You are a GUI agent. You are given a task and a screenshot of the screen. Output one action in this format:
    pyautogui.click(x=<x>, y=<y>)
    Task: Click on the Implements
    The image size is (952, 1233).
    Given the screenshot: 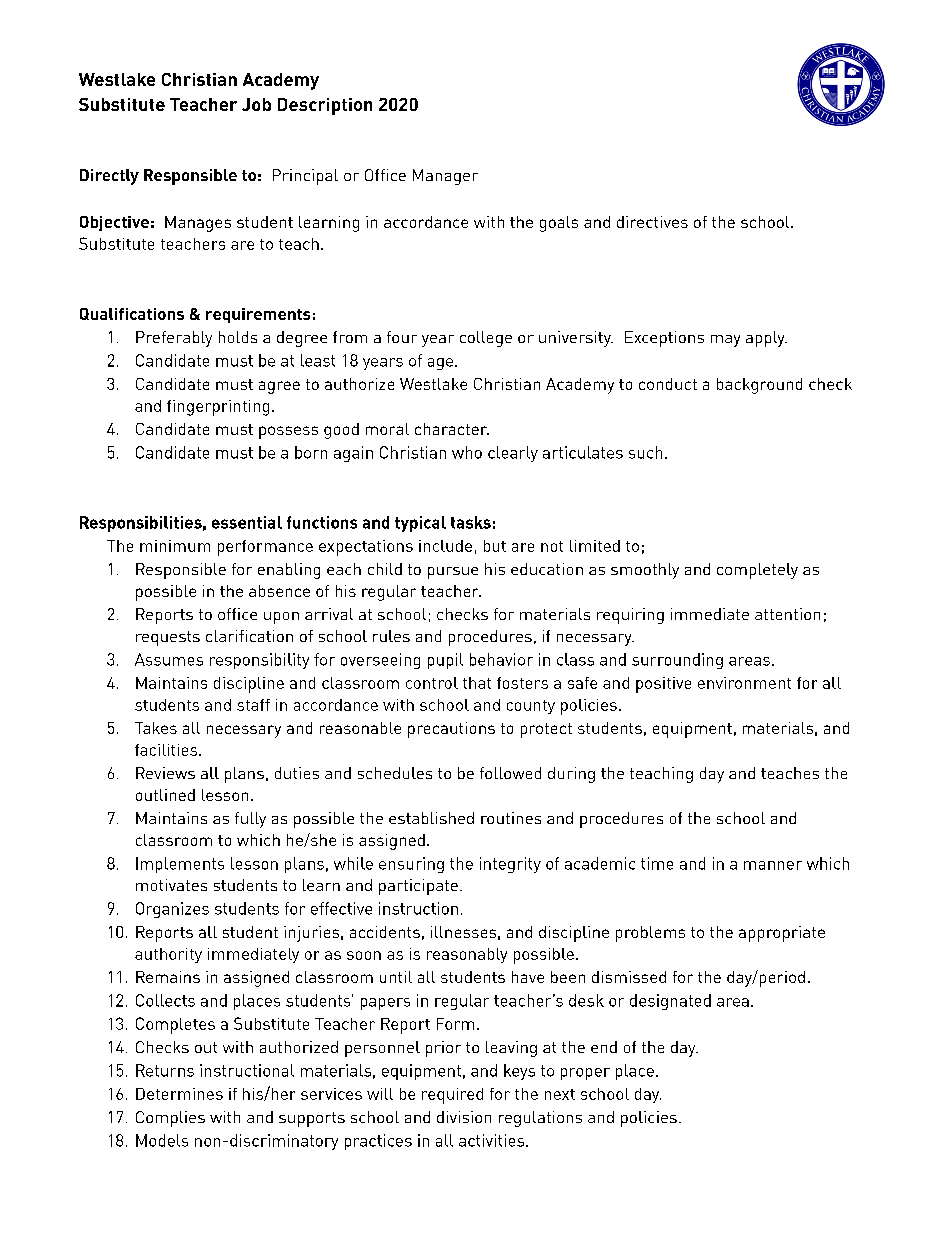 What is the action you would take?
    pyautogui.click(x=180, y=865)
